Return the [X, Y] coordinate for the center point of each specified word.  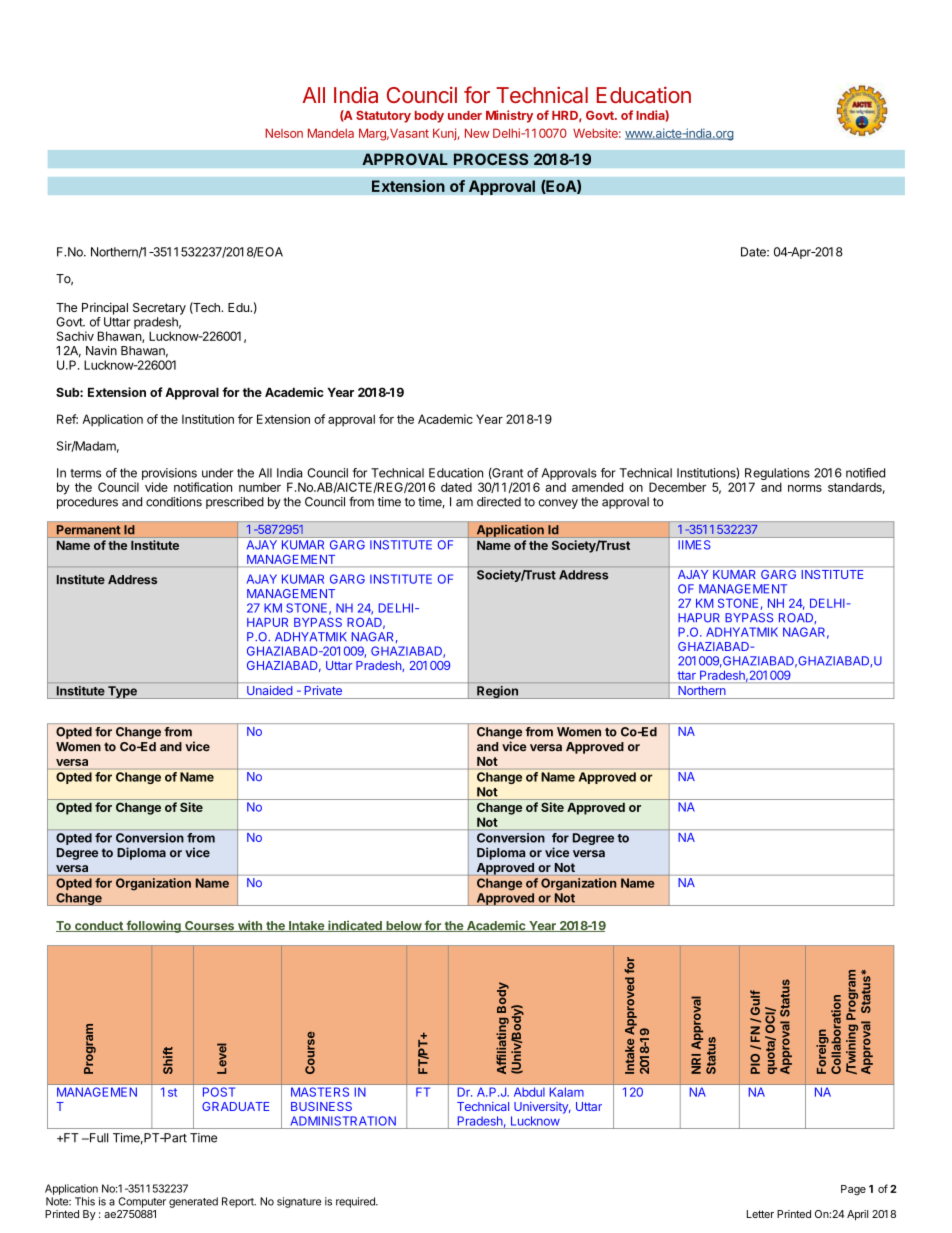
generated [193, 1202]
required [356, 1202]
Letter [760, 1214]
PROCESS [491, 159]
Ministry [509, 116]
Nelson [284, 133]
